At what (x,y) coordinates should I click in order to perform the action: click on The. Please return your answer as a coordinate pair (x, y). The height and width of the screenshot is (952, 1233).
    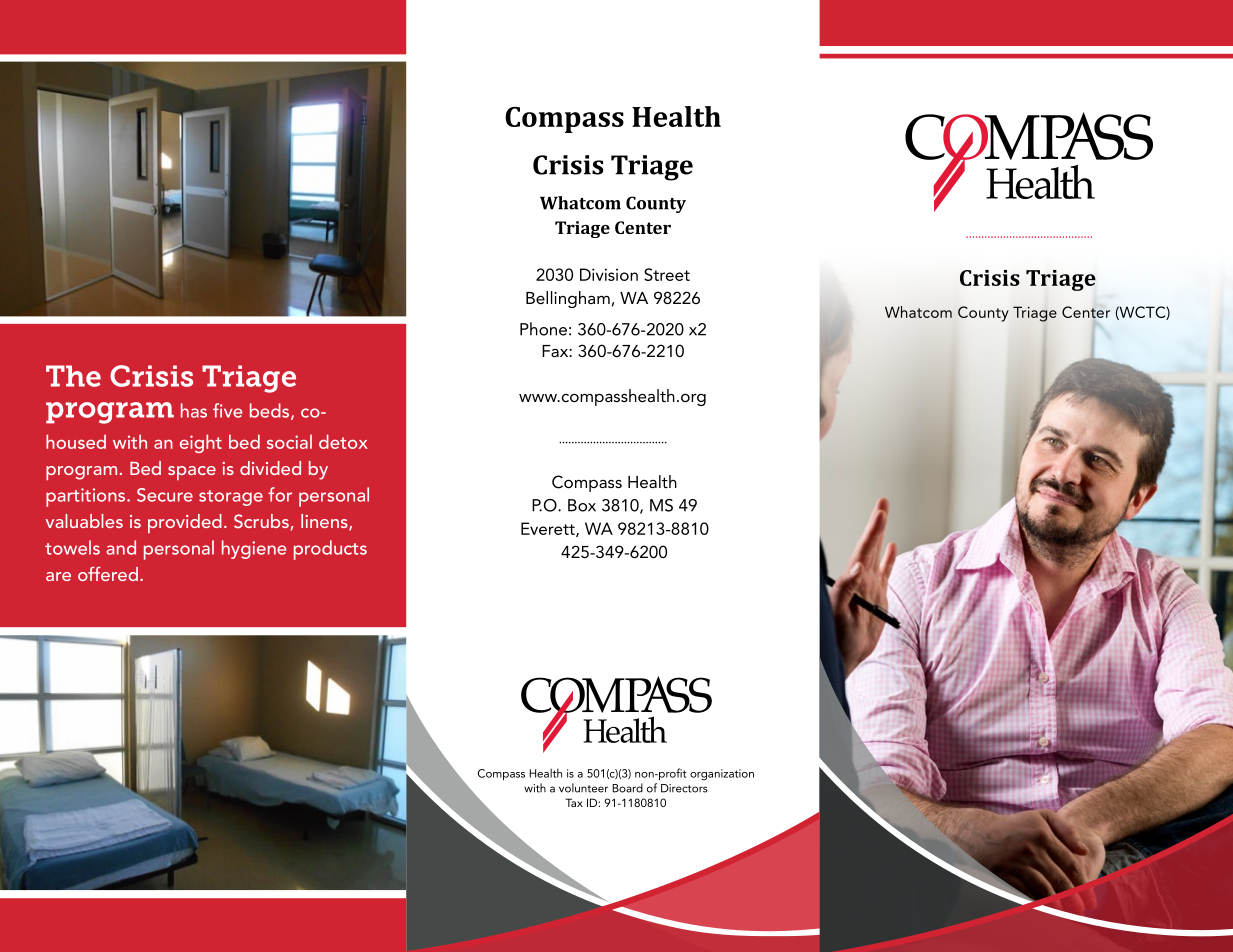
    Looking at the image, I should click on (73, 376).
